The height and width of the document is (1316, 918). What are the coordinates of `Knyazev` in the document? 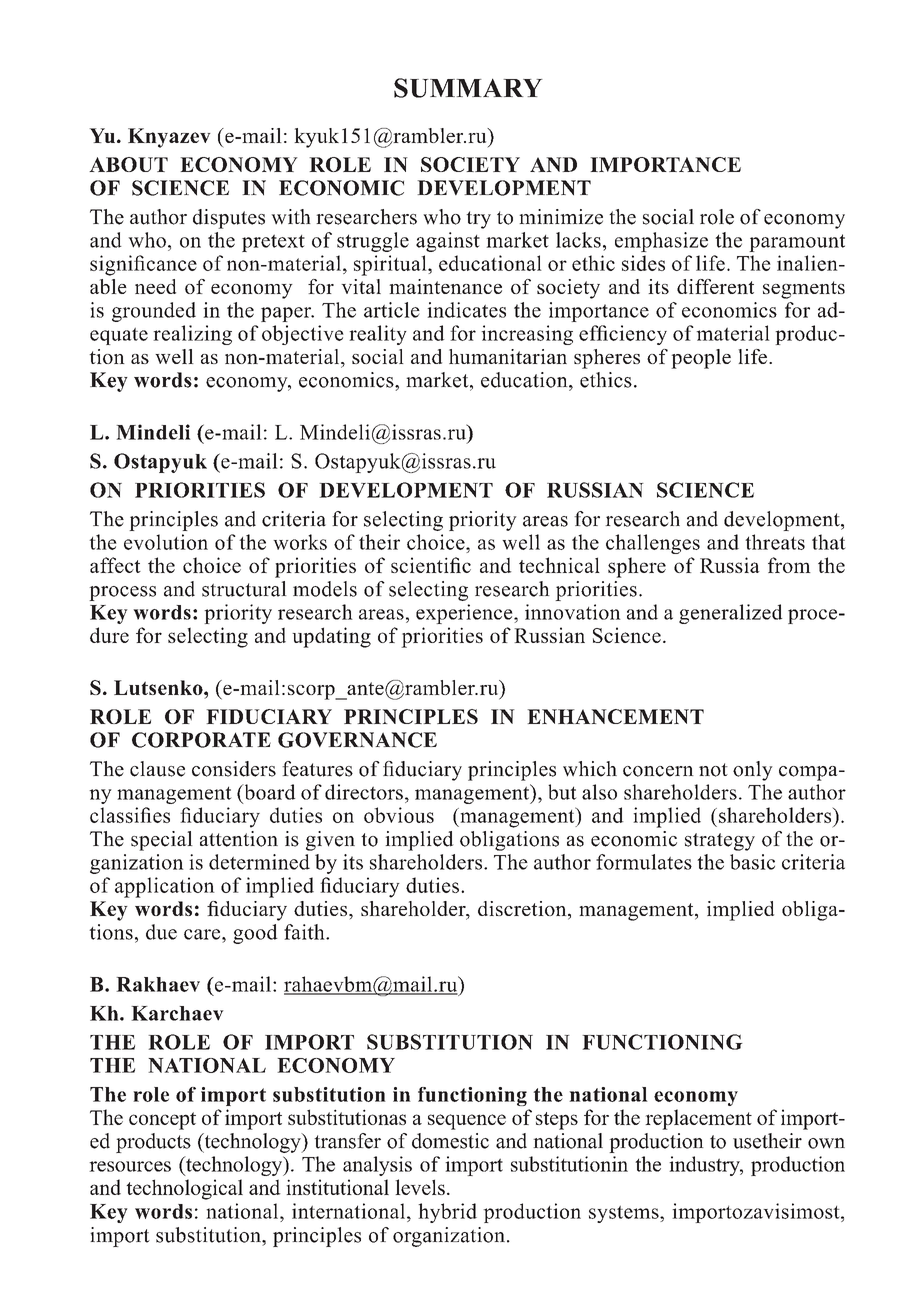 It's located at (169, 138).
